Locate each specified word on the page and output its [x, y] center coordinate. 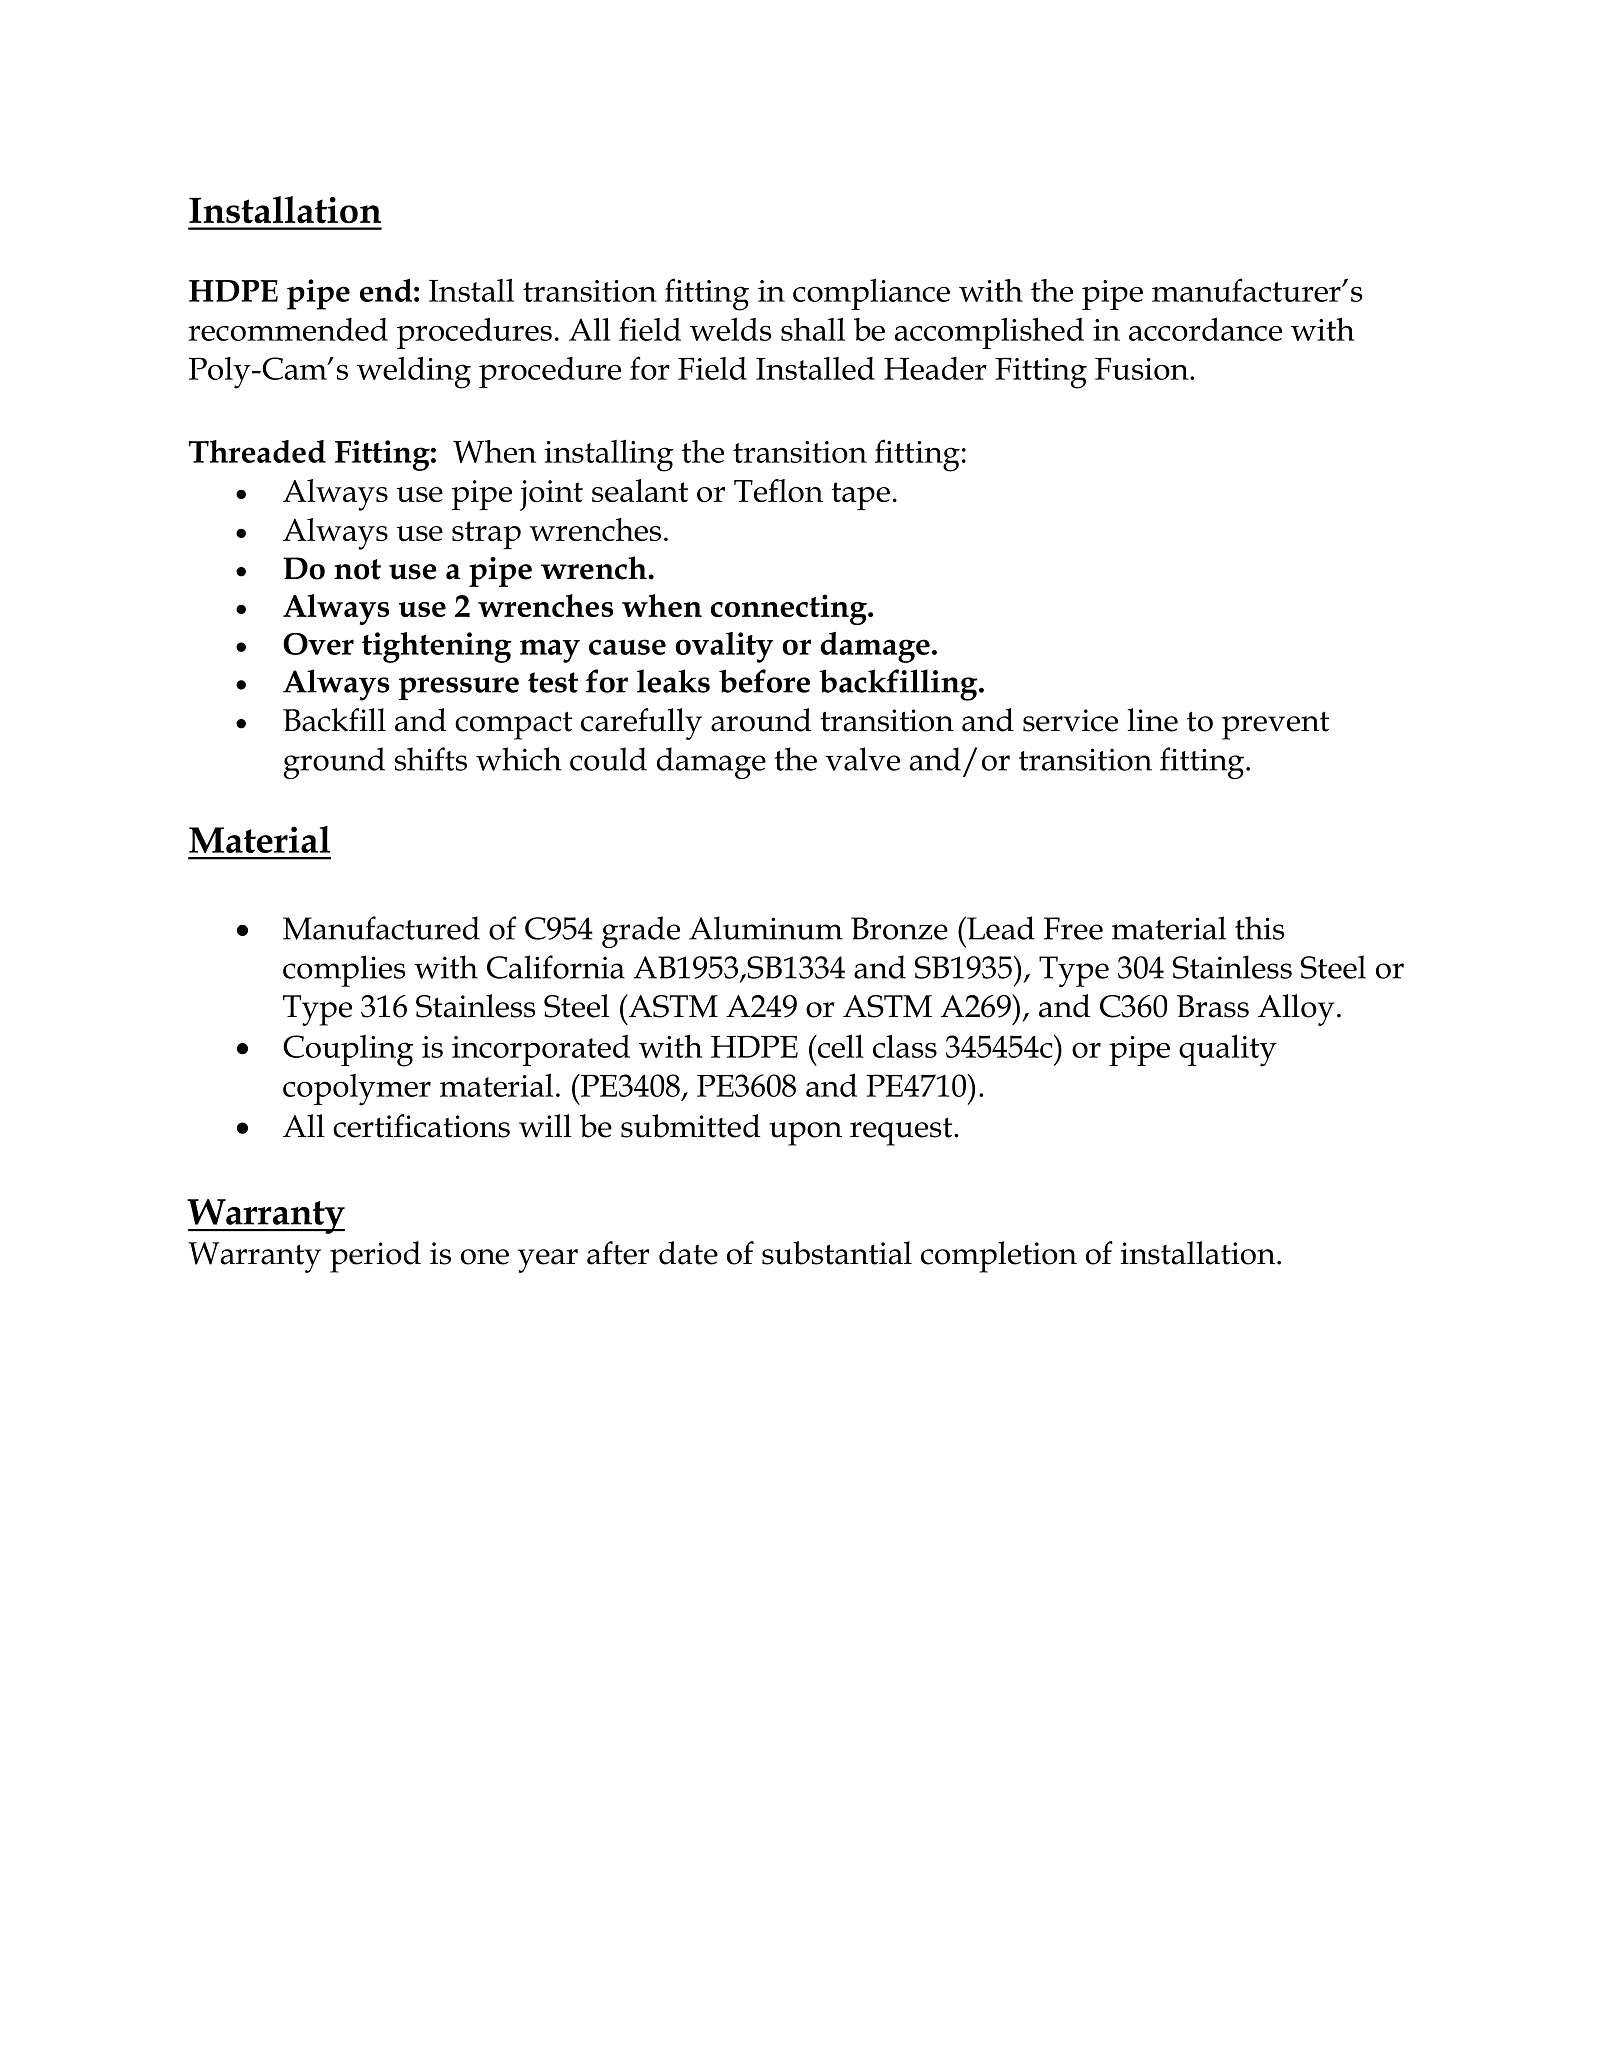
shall [813, 329]
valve [863, 759]
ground [334, 763]
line [1152, 720]
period [375, 1257]
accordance [1205, 329]
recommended [288, 329]
